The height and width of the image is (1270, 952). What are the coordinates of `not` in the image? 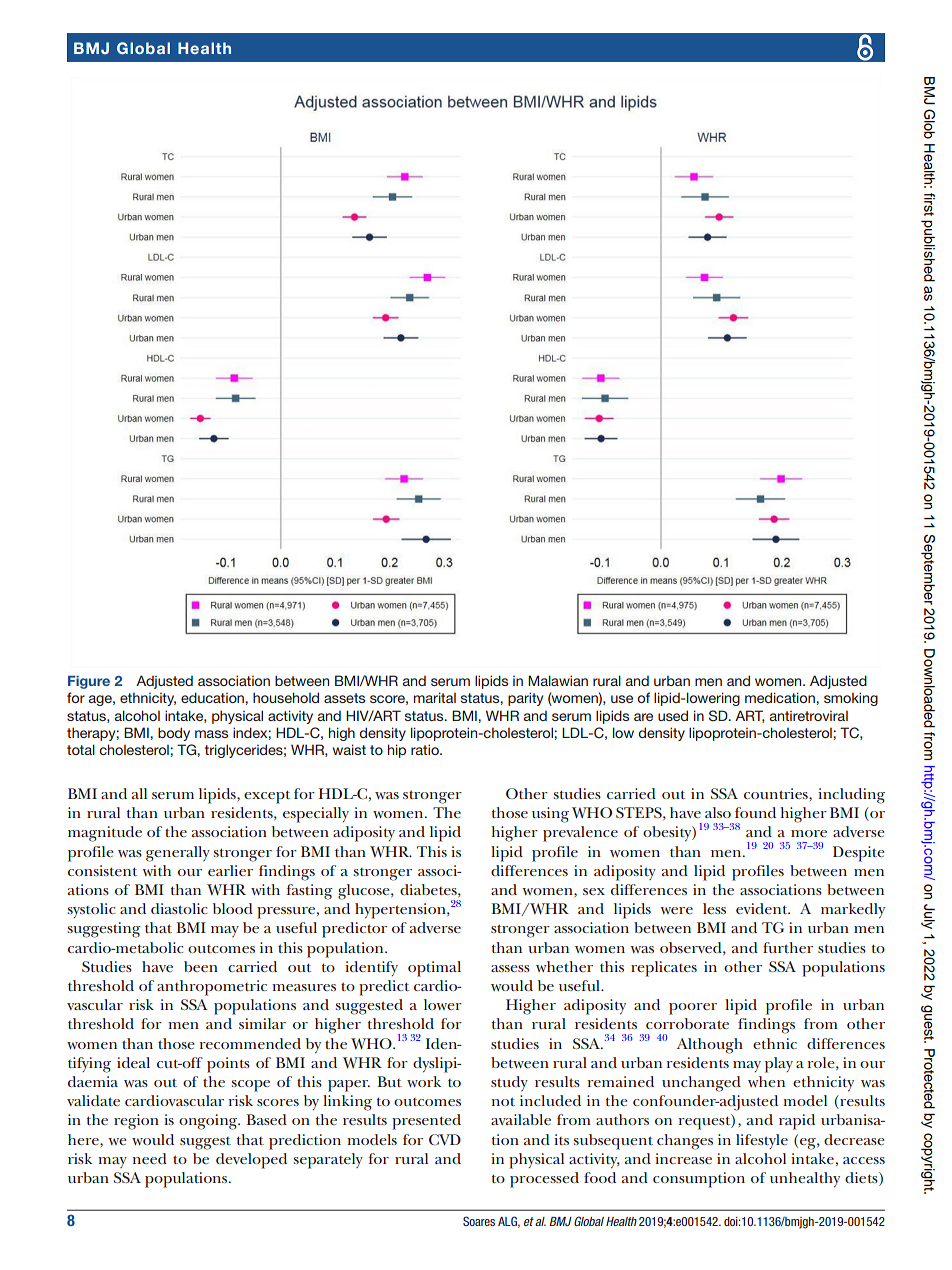 It's located at (503, 1101).
